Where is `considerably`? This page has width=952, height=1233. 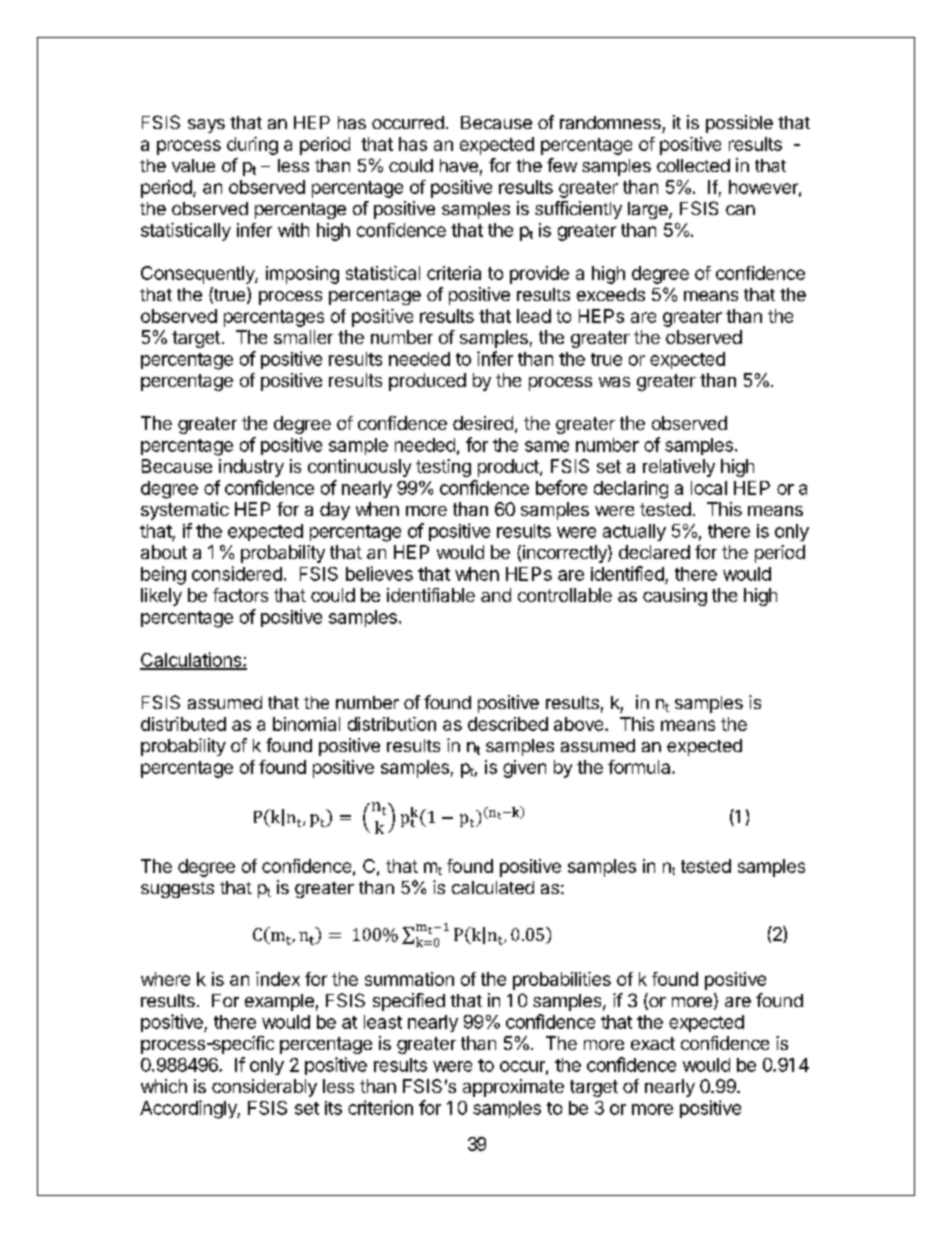
considerably is located at coordinates (264, 1088).
